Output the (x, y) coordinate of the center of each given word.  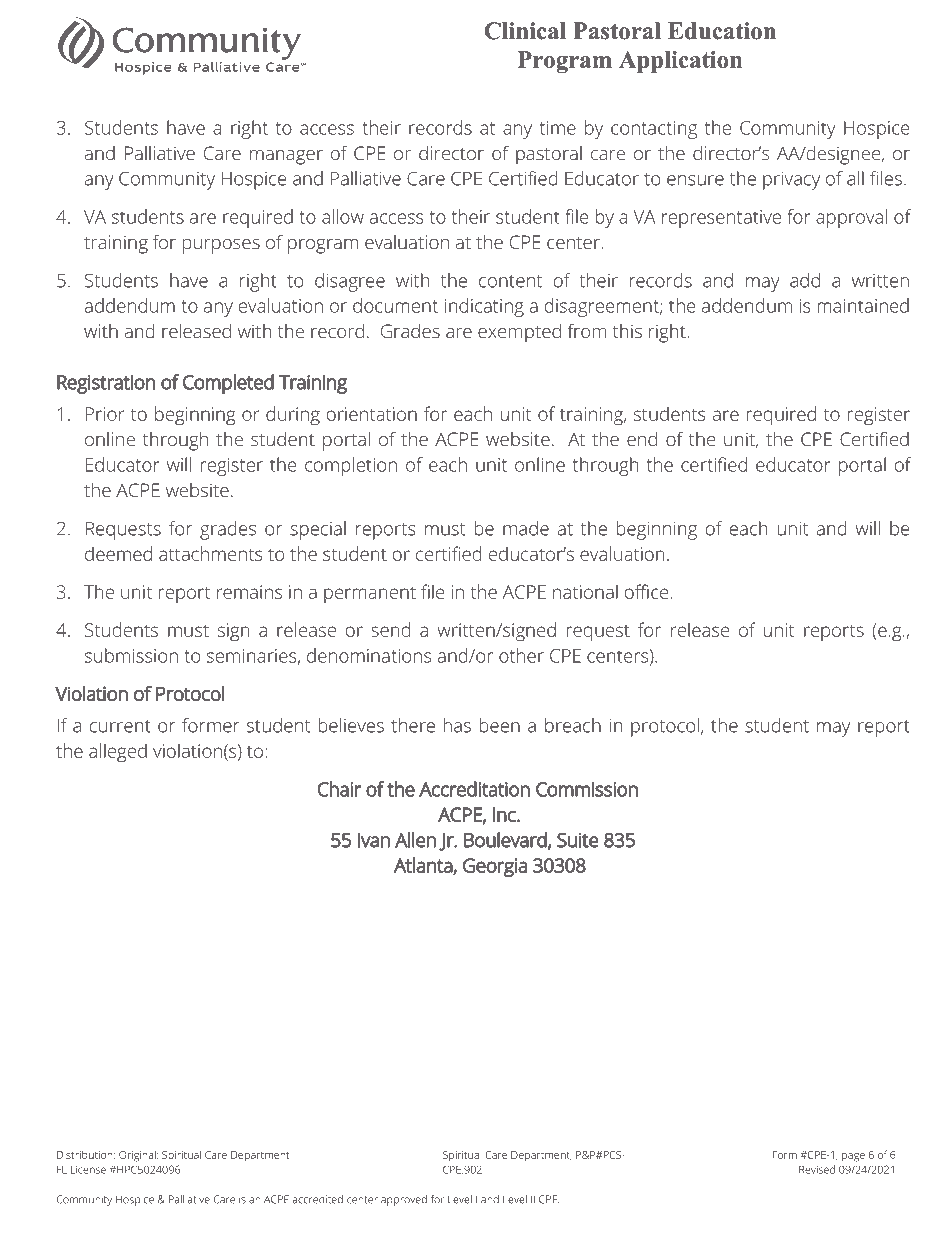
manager (286, 157)
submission (131, 655)
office (646, 591)
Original (138, 1156)
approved (404, 1200)
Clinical (525, 31)
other (521, 655)
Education (722, 31)
